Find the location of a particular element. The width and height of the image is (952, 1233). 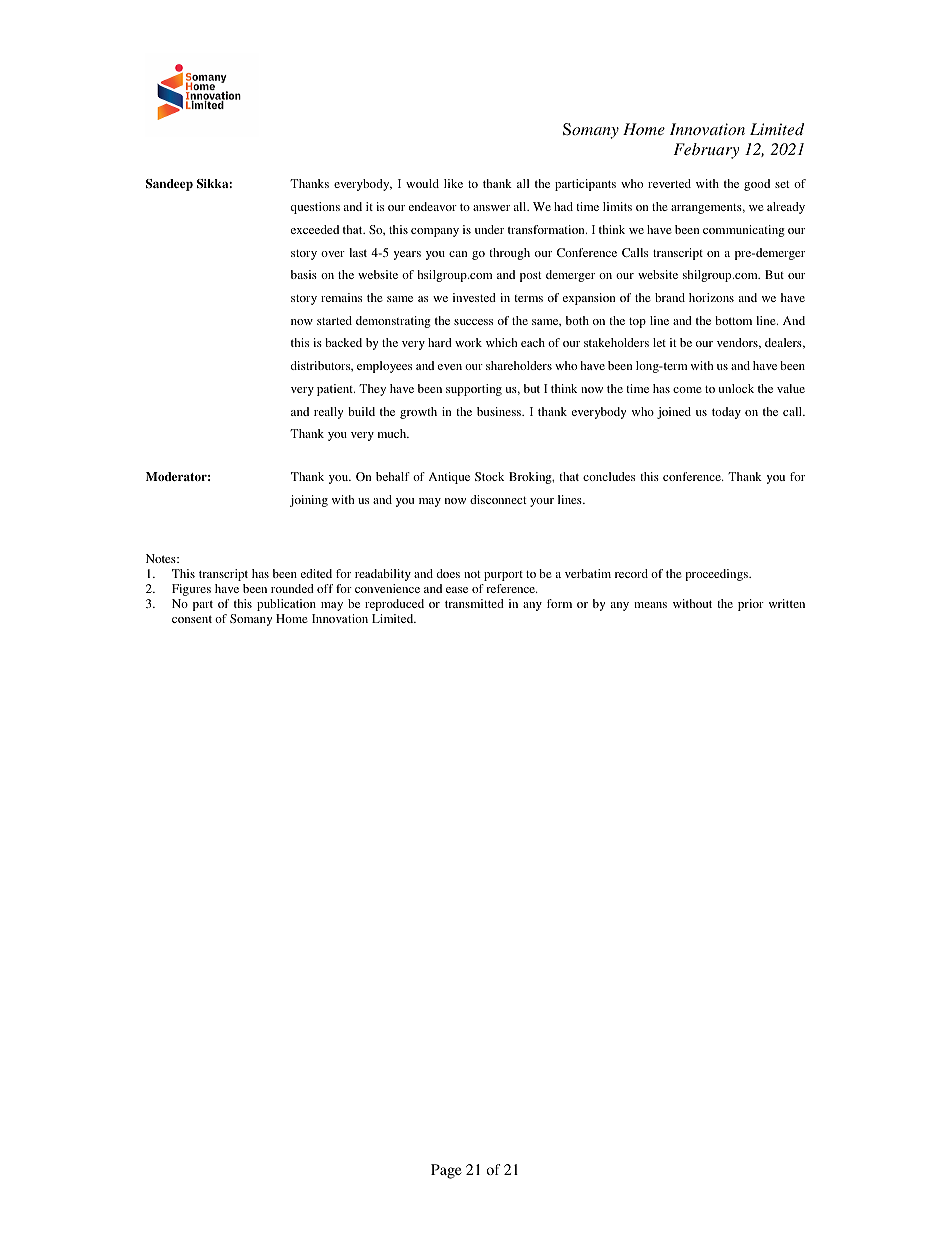

publication is located at coordinates (286, 605).
